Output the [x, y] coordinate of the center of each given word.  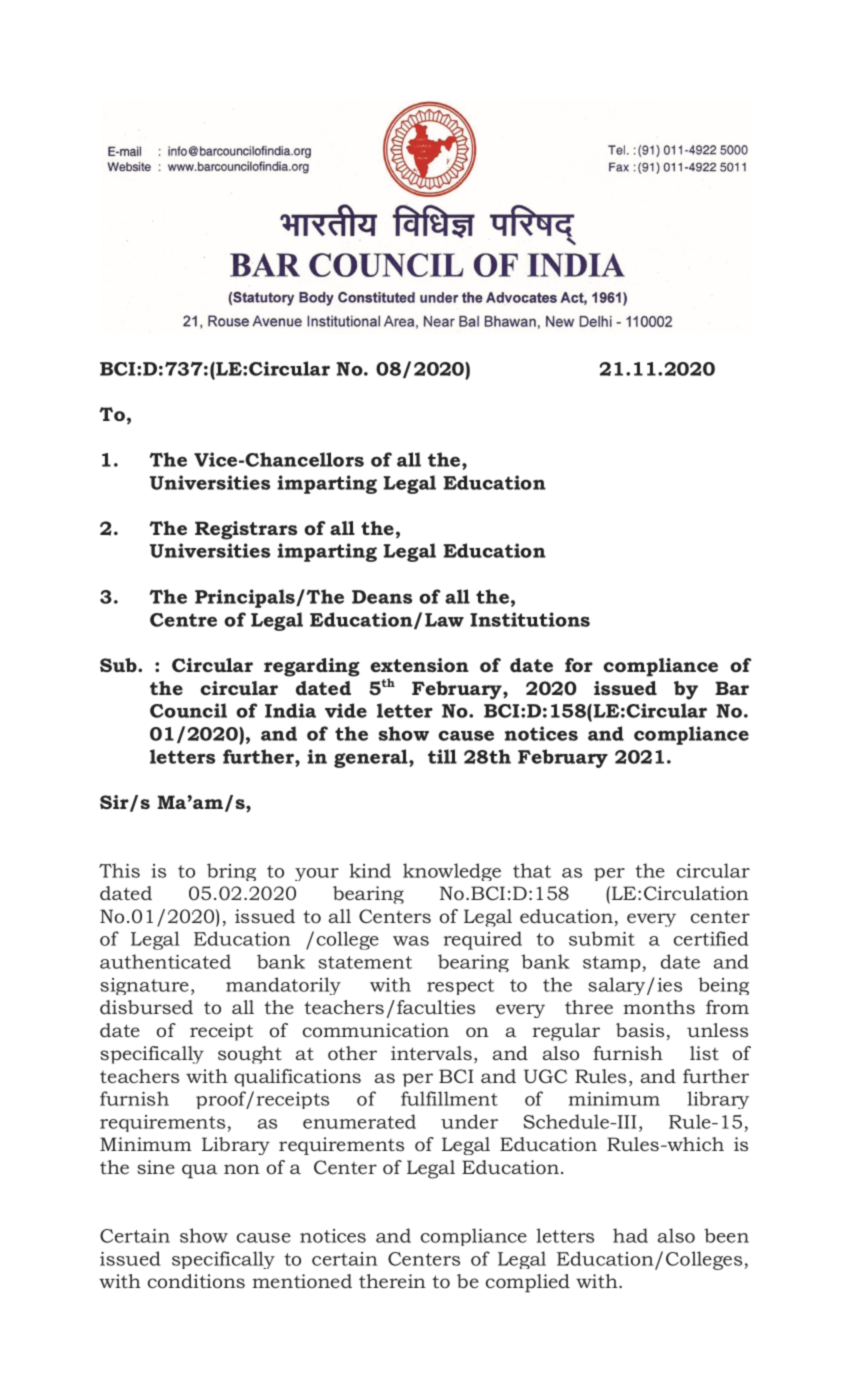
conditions [196, 1281]
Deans [382, 597]
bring [231, 872]
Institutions [530, 619]
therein [392, 1281]
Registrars [246, 530]
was [411, 941]
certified [711, 938]
